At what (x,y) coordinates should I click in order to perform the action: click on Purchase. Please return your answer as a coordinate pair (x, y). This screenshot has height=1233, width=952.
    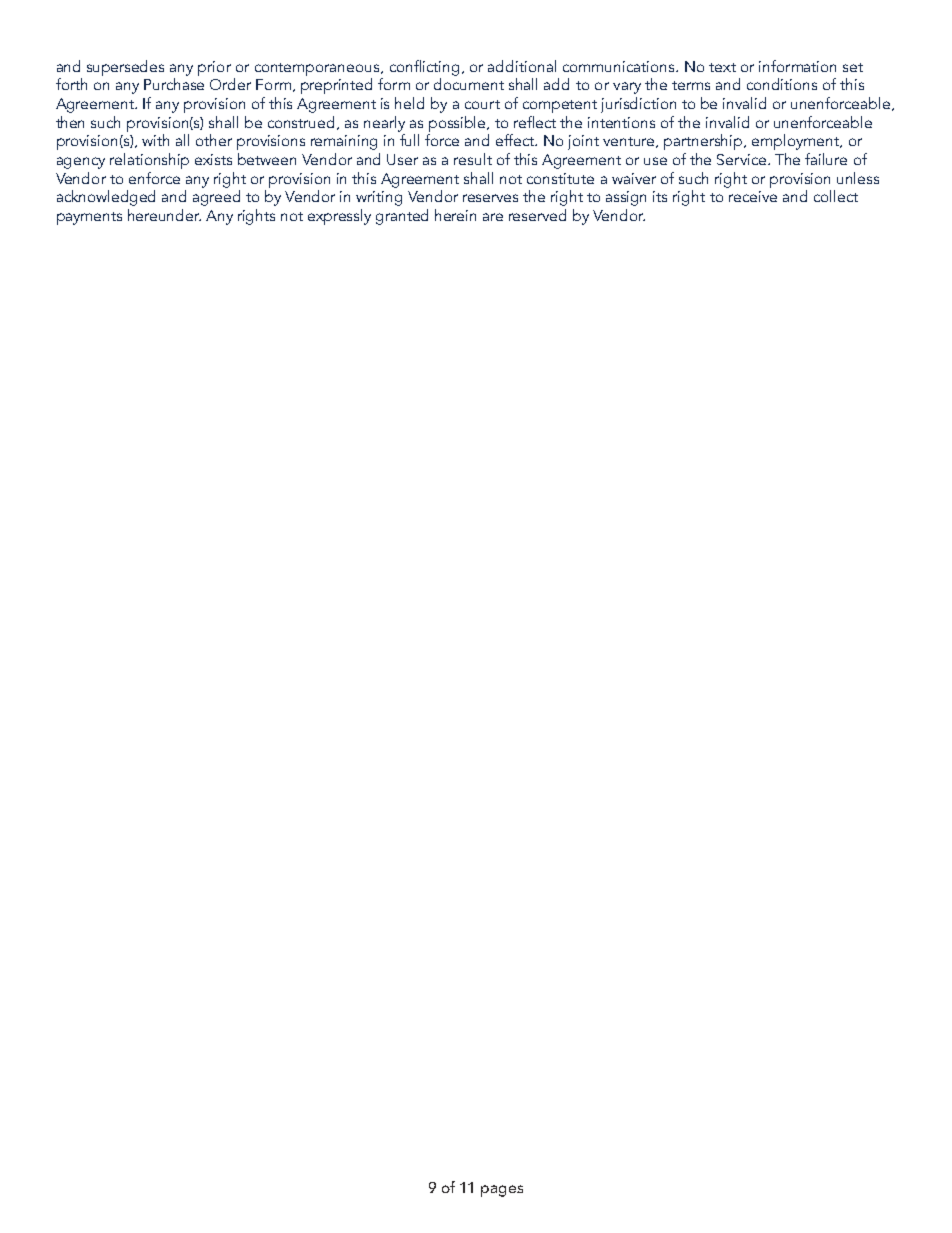
    Looking at the image, I should click on (174, 84).
